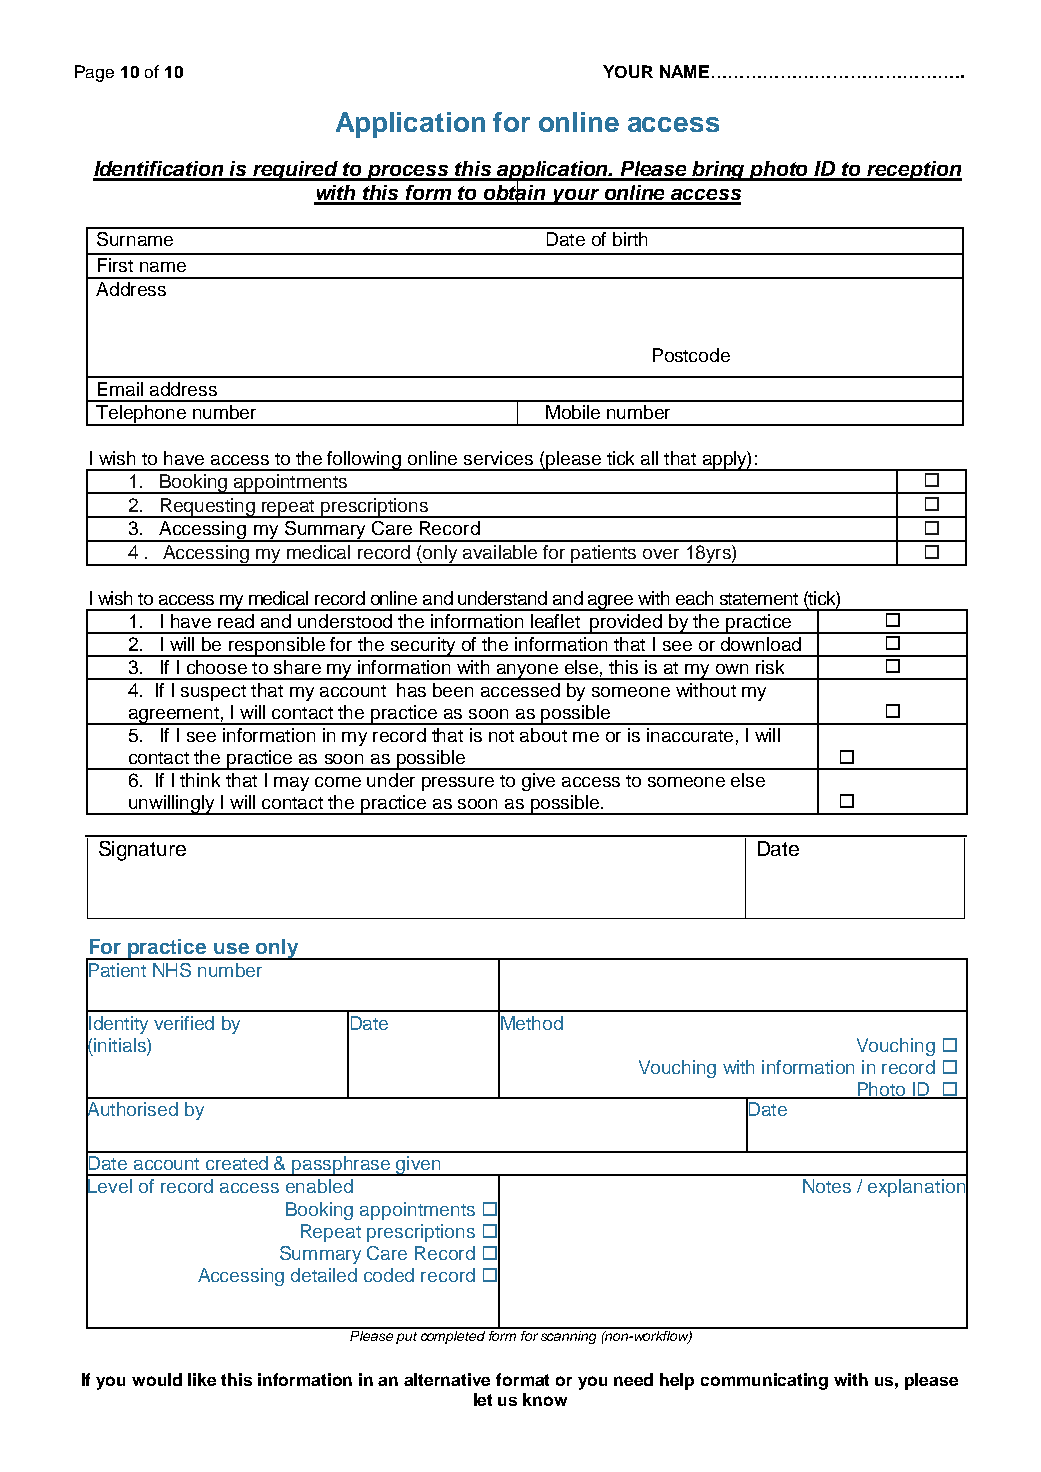  I want to click on statement, so click(759, 599).
